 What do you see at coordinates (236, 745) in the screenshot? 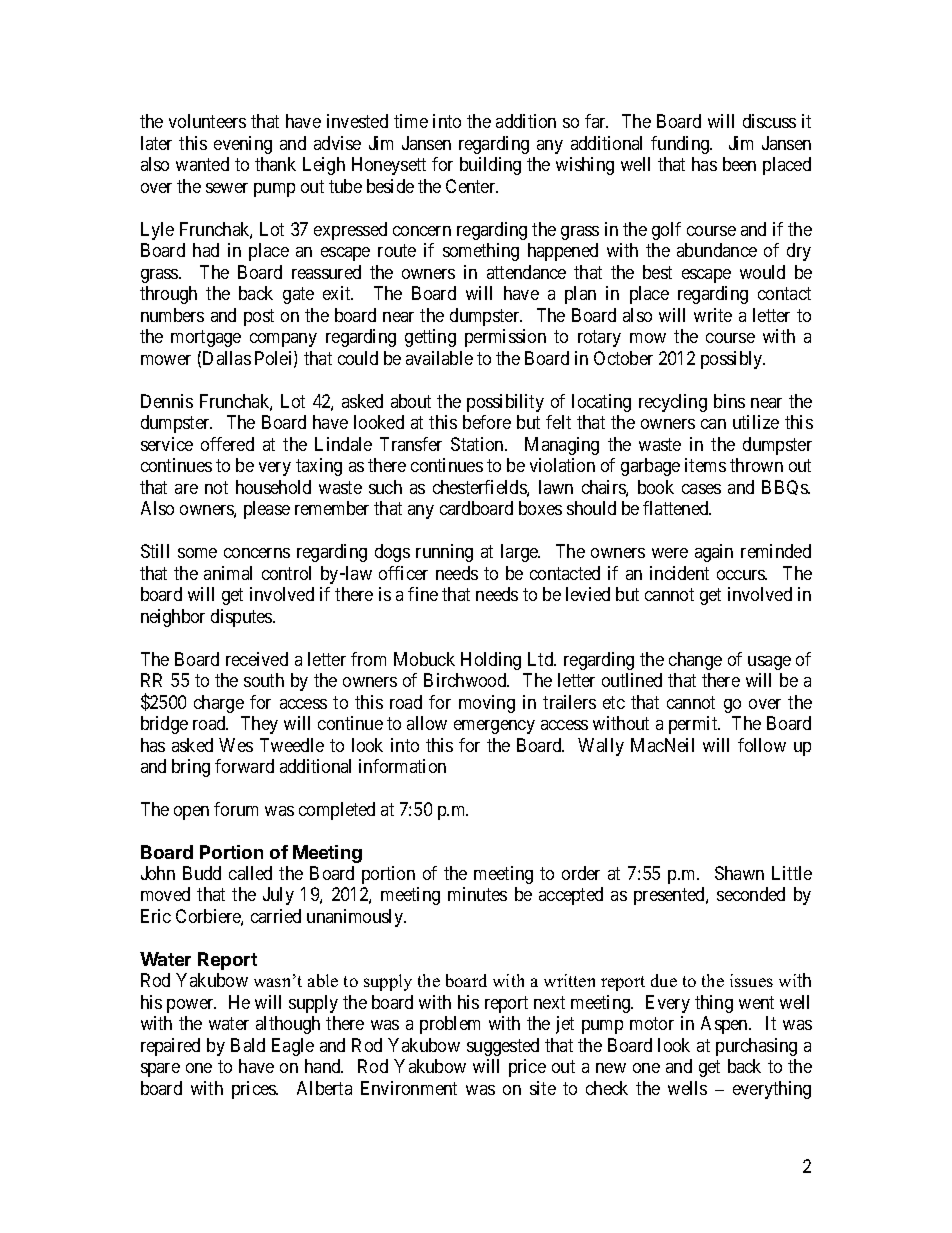
I see `Wes` at bounding box center [236, 745].
